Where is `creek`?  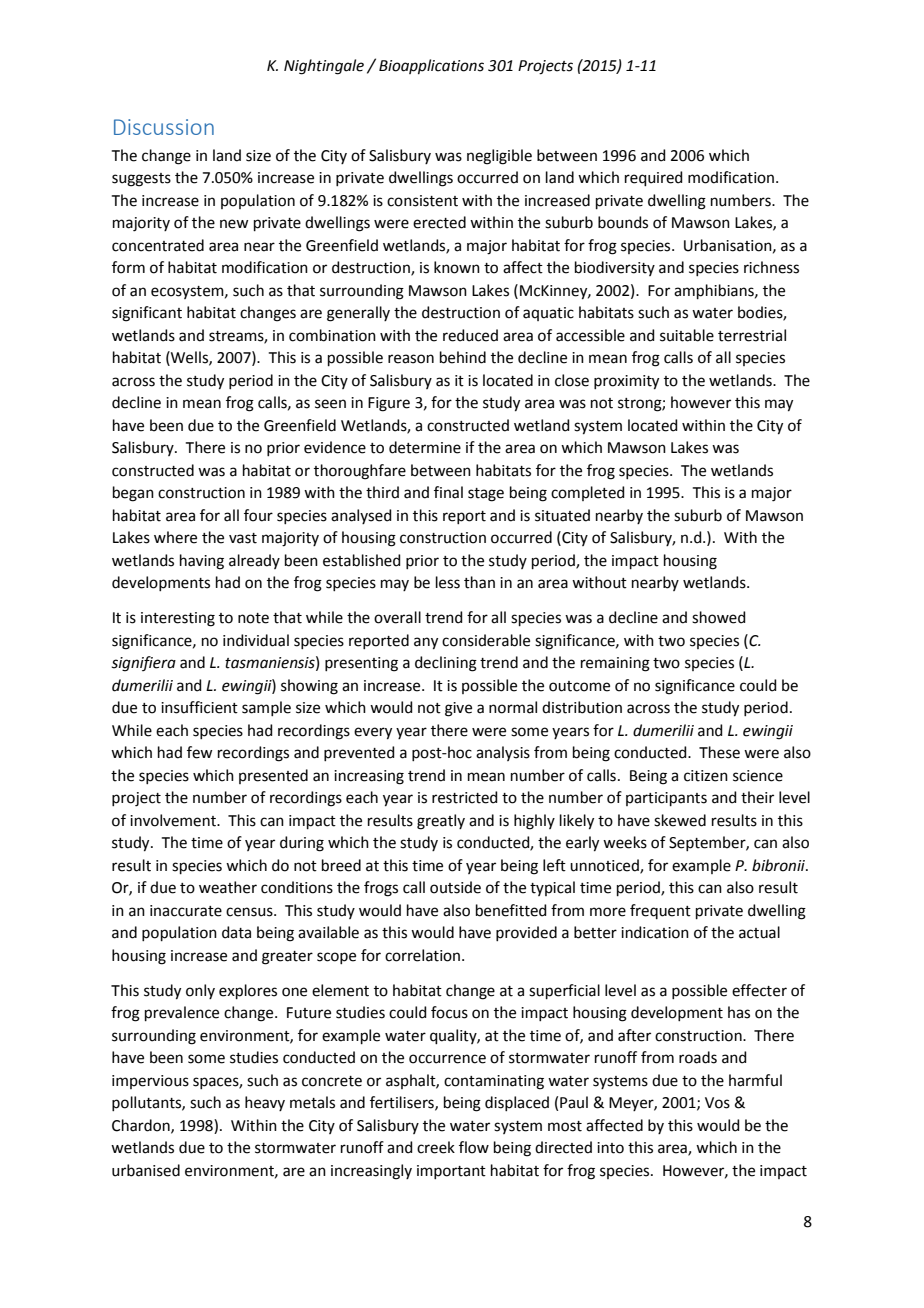 creek is located at coordinates (436, 1147).
